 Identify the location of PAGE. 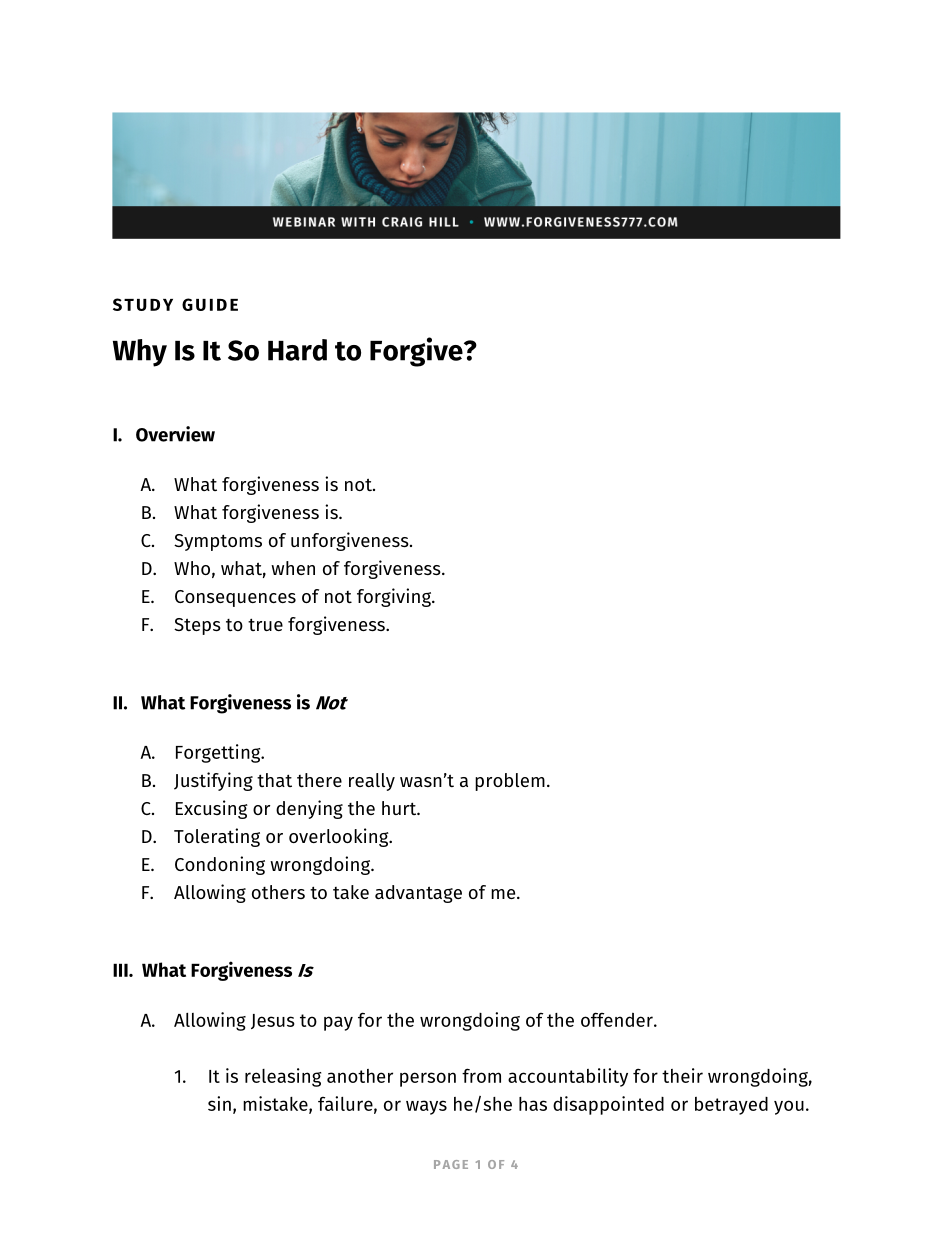
(451, 1164).
